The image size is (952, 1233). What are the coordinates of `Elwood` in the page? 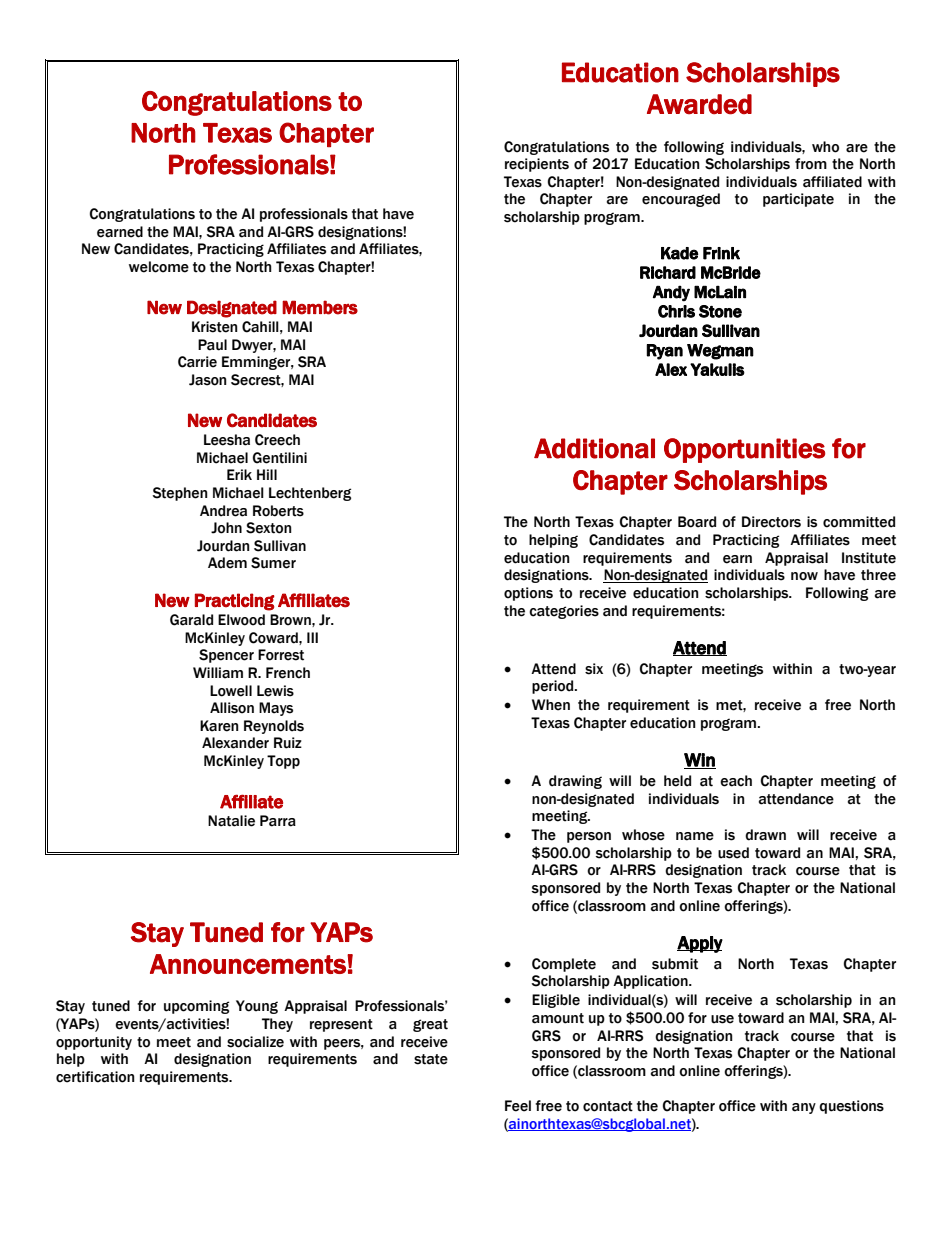 It's located at (241, 620).
